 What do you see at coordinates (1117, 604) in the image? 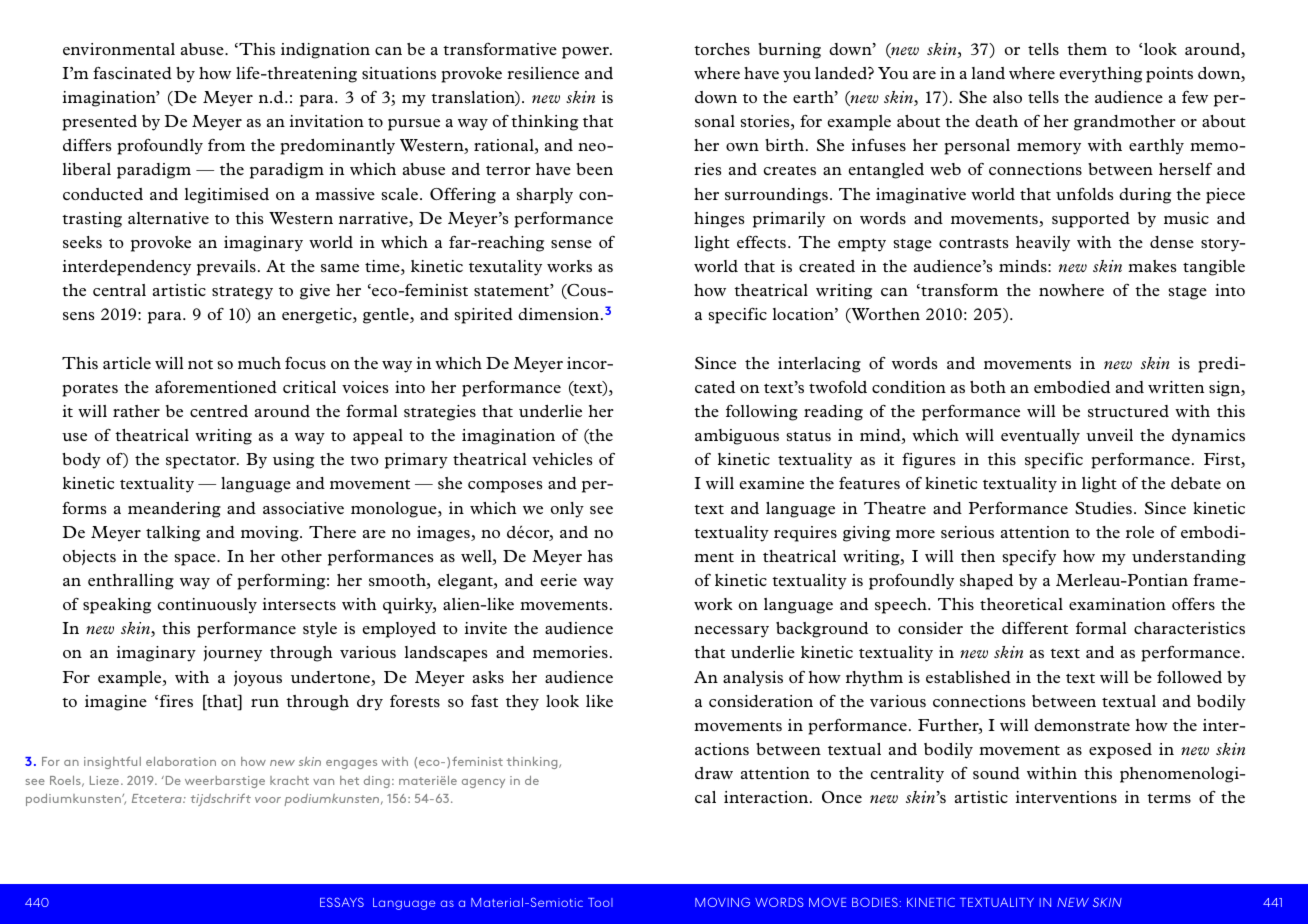
I see `examination` at bounding box center [1117, 604].
